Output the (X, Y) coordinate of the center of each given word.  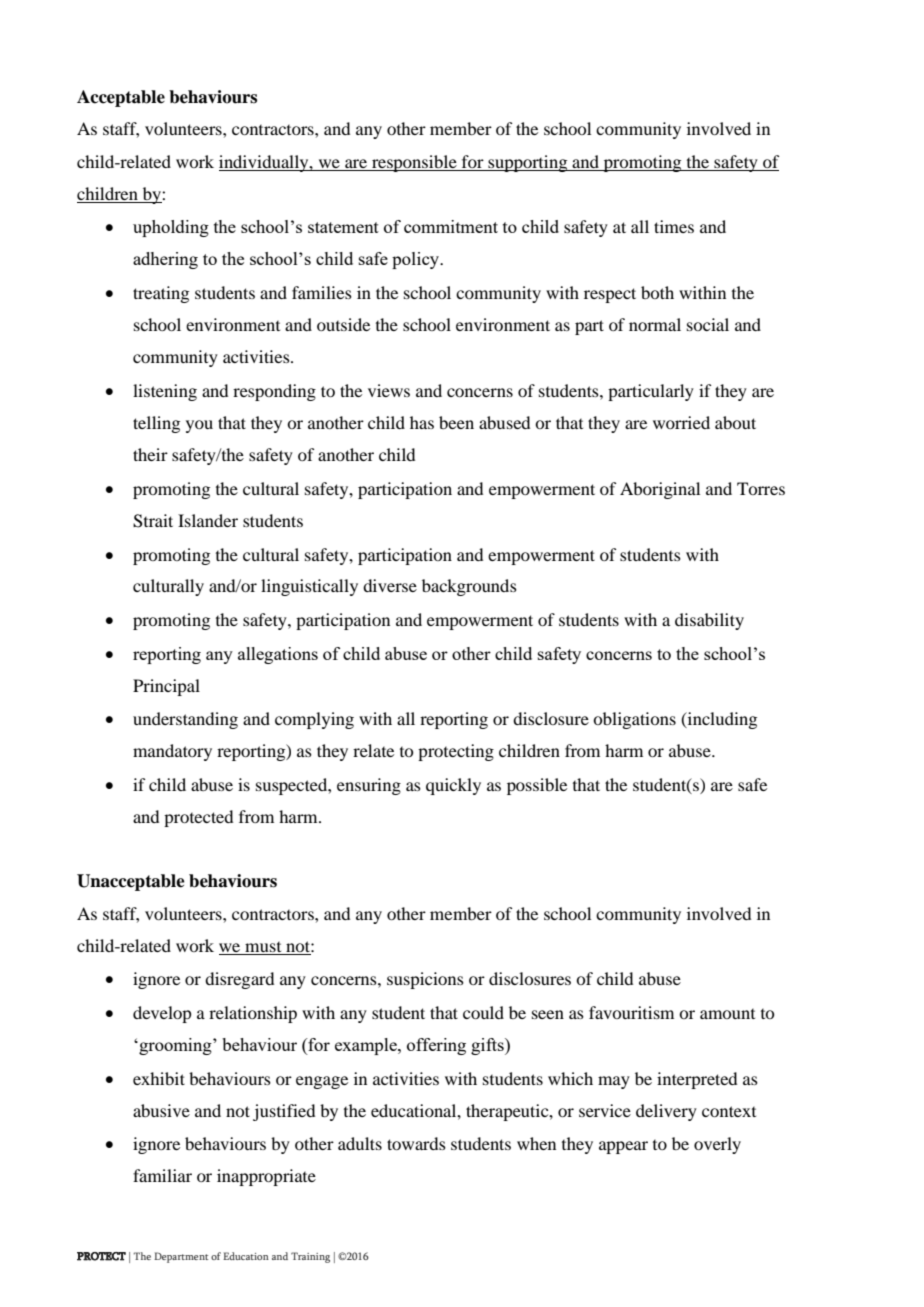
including (721, 720)
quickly (453, 786)
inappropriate (266, 1177)
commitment (451, 226)
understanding (185, 720)
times (674, 226)
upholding (171, 228)
